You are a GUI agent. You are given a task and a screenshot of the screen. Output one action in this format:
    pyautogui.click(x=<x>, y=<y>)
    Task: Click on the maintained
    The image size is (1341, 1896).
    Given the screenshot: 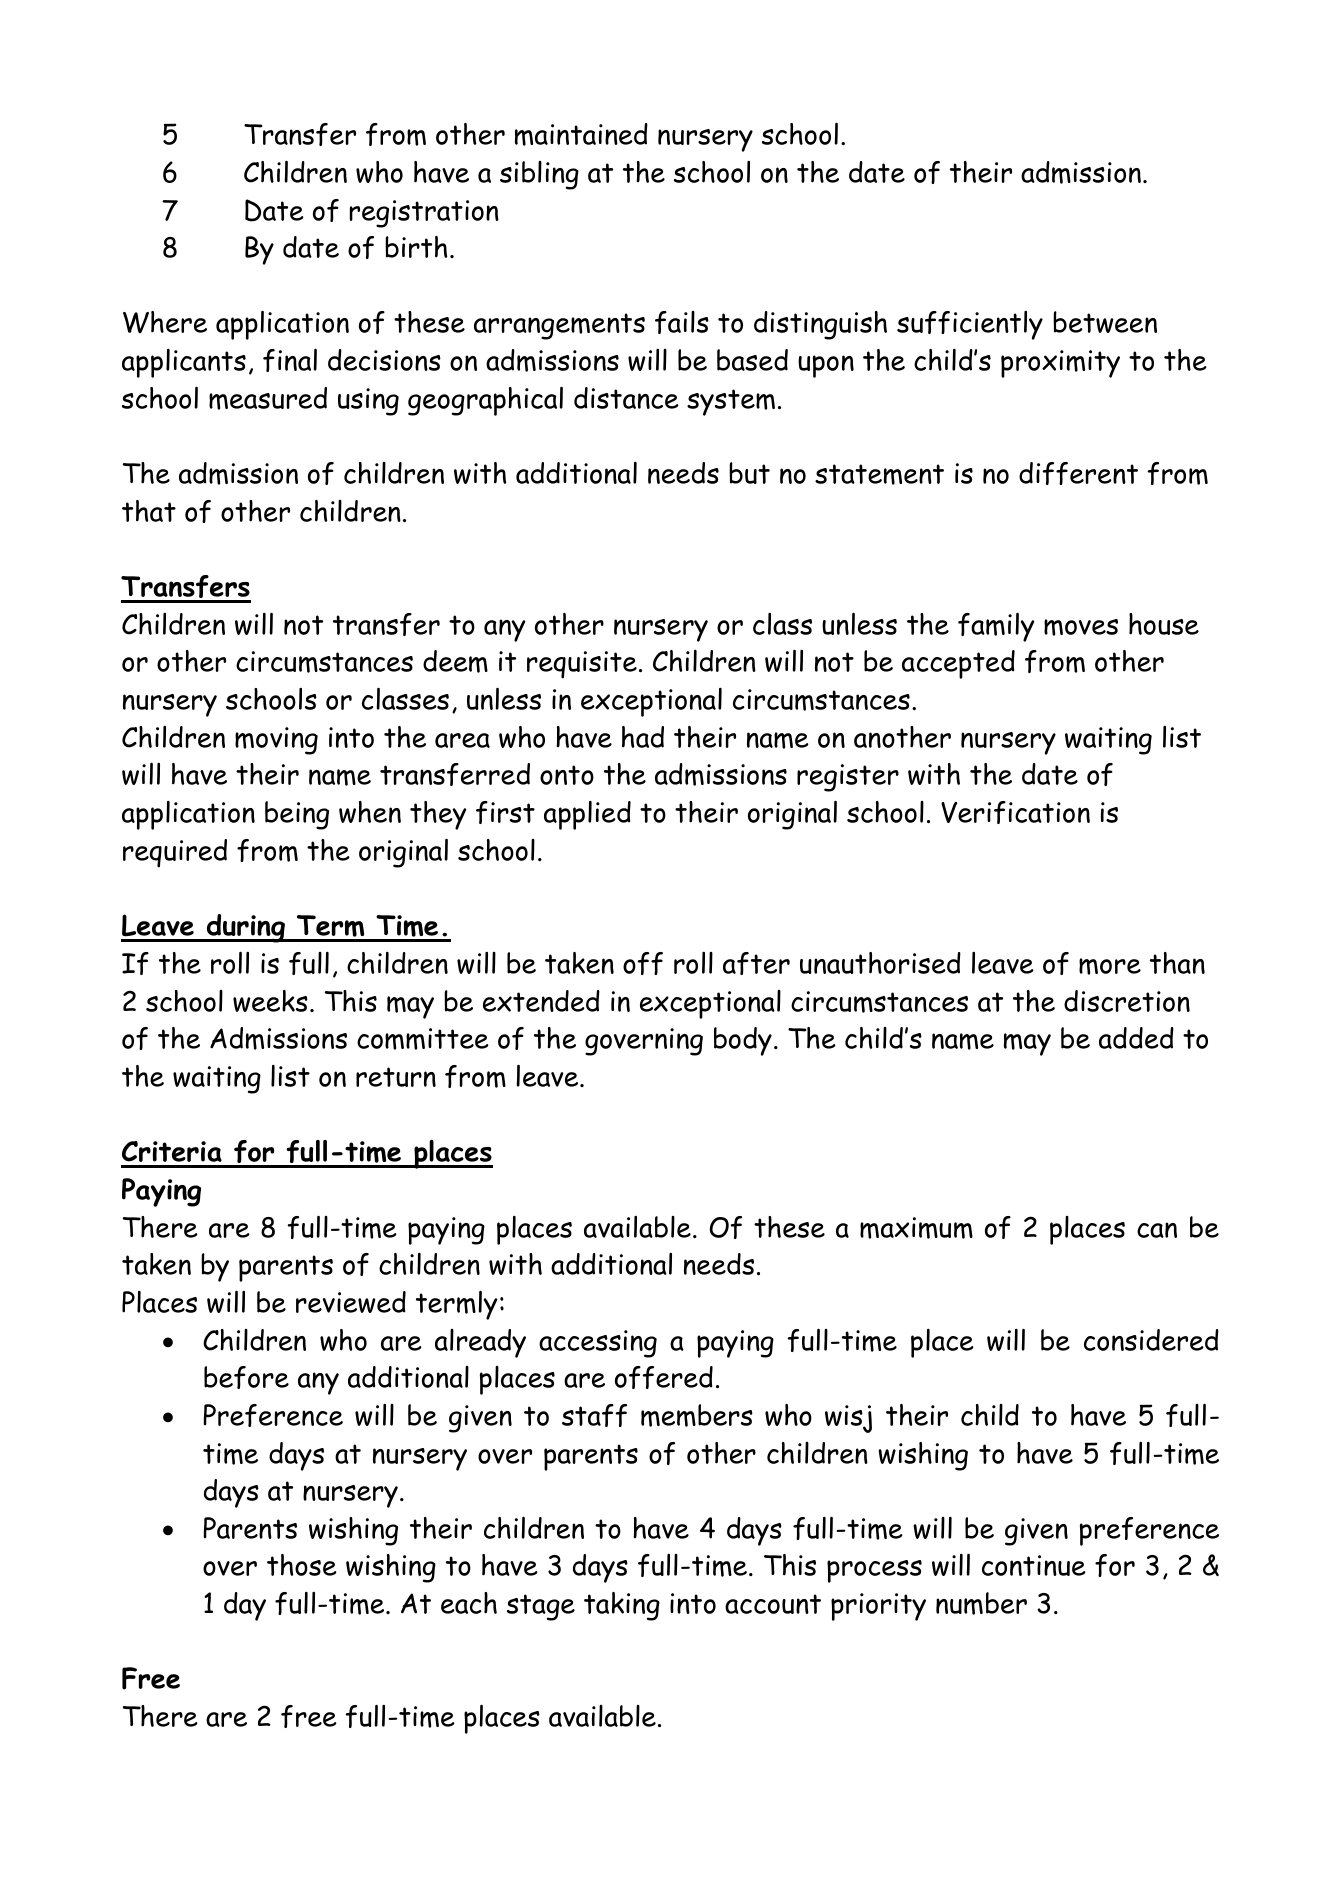 What is the action you would take?
    pyautogui.click(x=581, y=134)
